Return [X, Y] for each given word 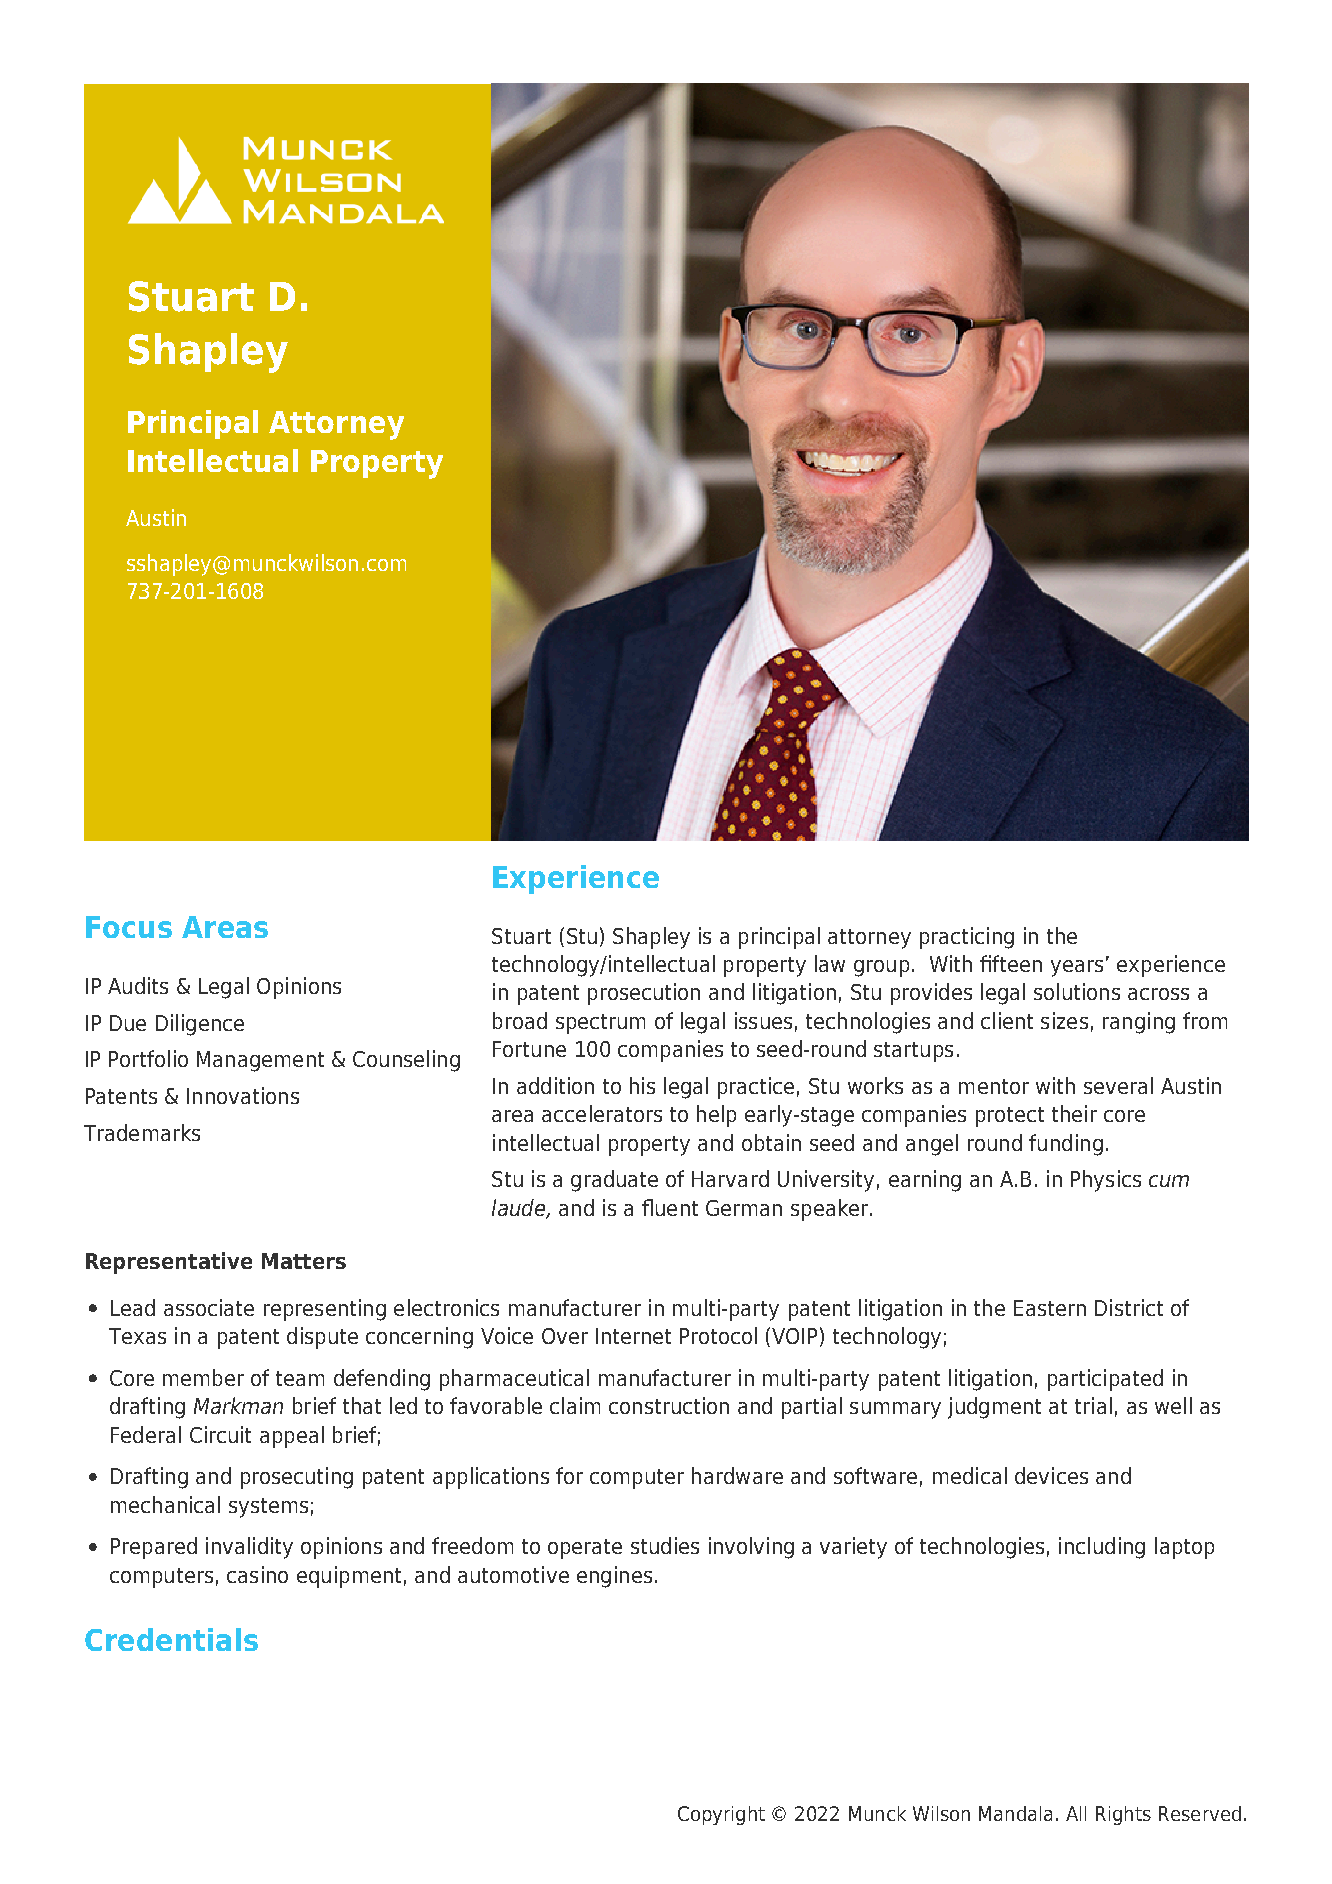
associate [209, 1307]
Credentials [171, 1639]
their [1074, 1113]
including [1102, 1548]
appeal [292, 1437]
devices [1051, 1475]
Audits [138, 985]
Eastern [1050, 1308]
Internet [633, 1336]
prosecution [644, 994]
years [1077, 968]
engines [614, 1577]
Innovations [243, 1095]
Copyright [721, 1815]
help [716, 1116]
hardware [737, 1475]
